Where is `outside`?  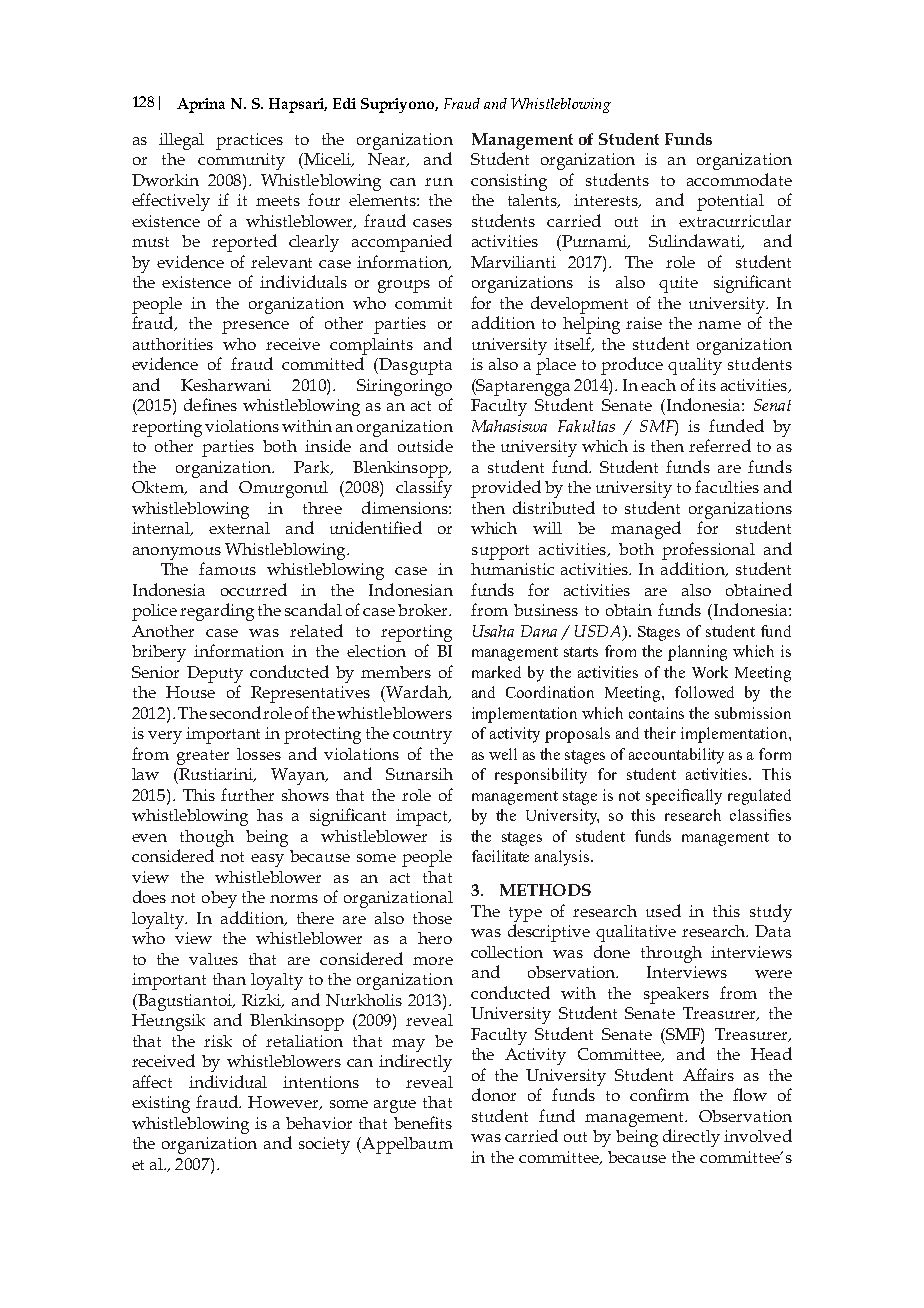
outside is located at coordinates (425, 445).
